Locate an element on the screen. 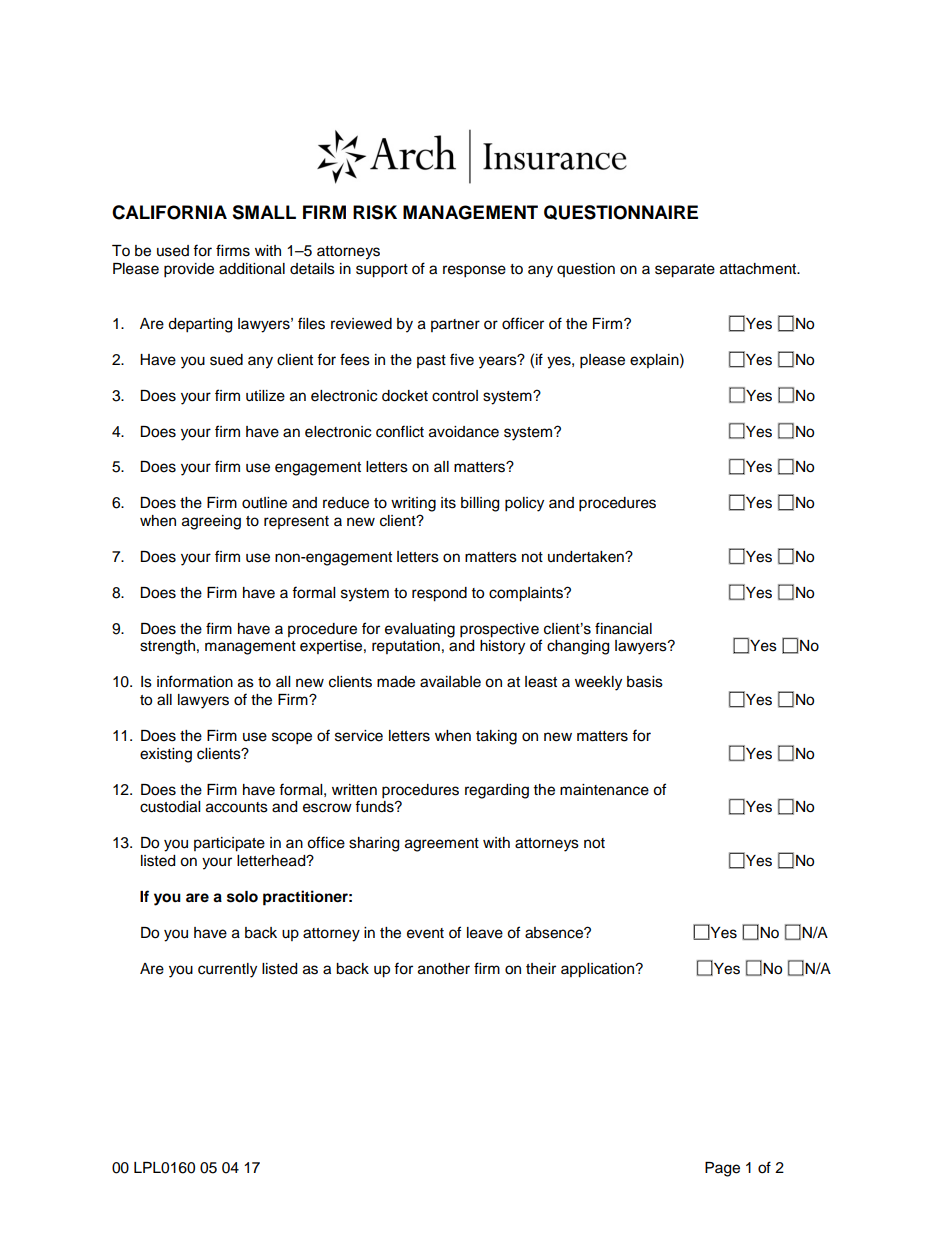 The width and height of the screenshot is (952, 1233). undertaken is located at coordinates (587, 557).
